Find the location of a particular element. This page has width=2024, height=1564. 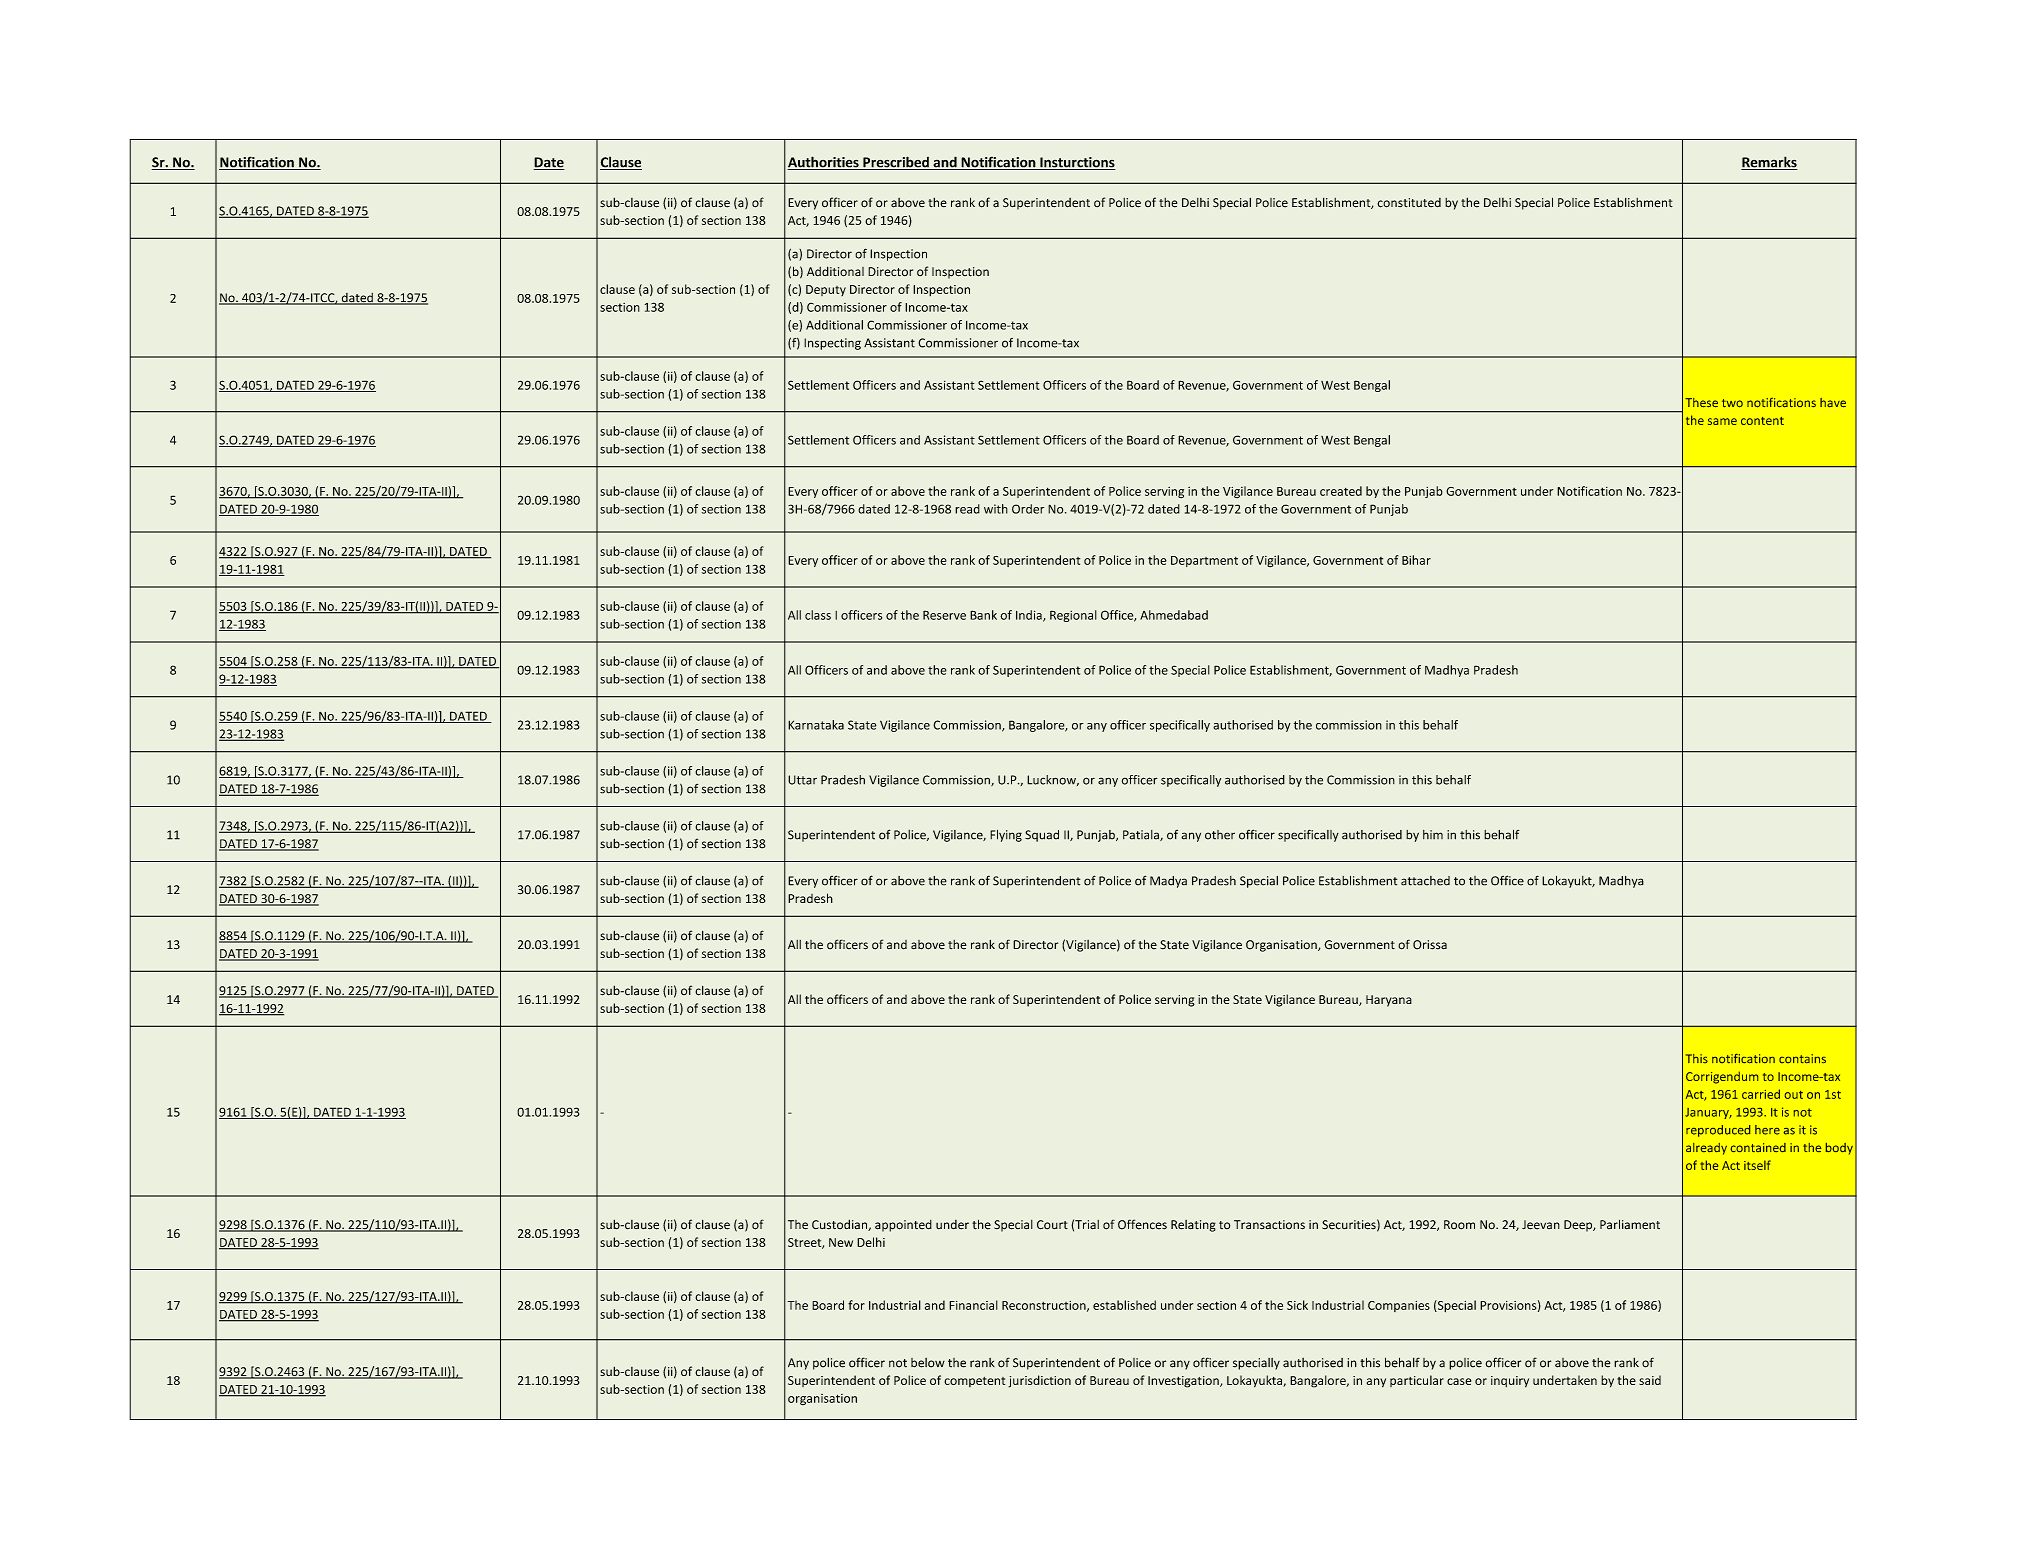

Prescribed is located at coordinates (896, 163).
